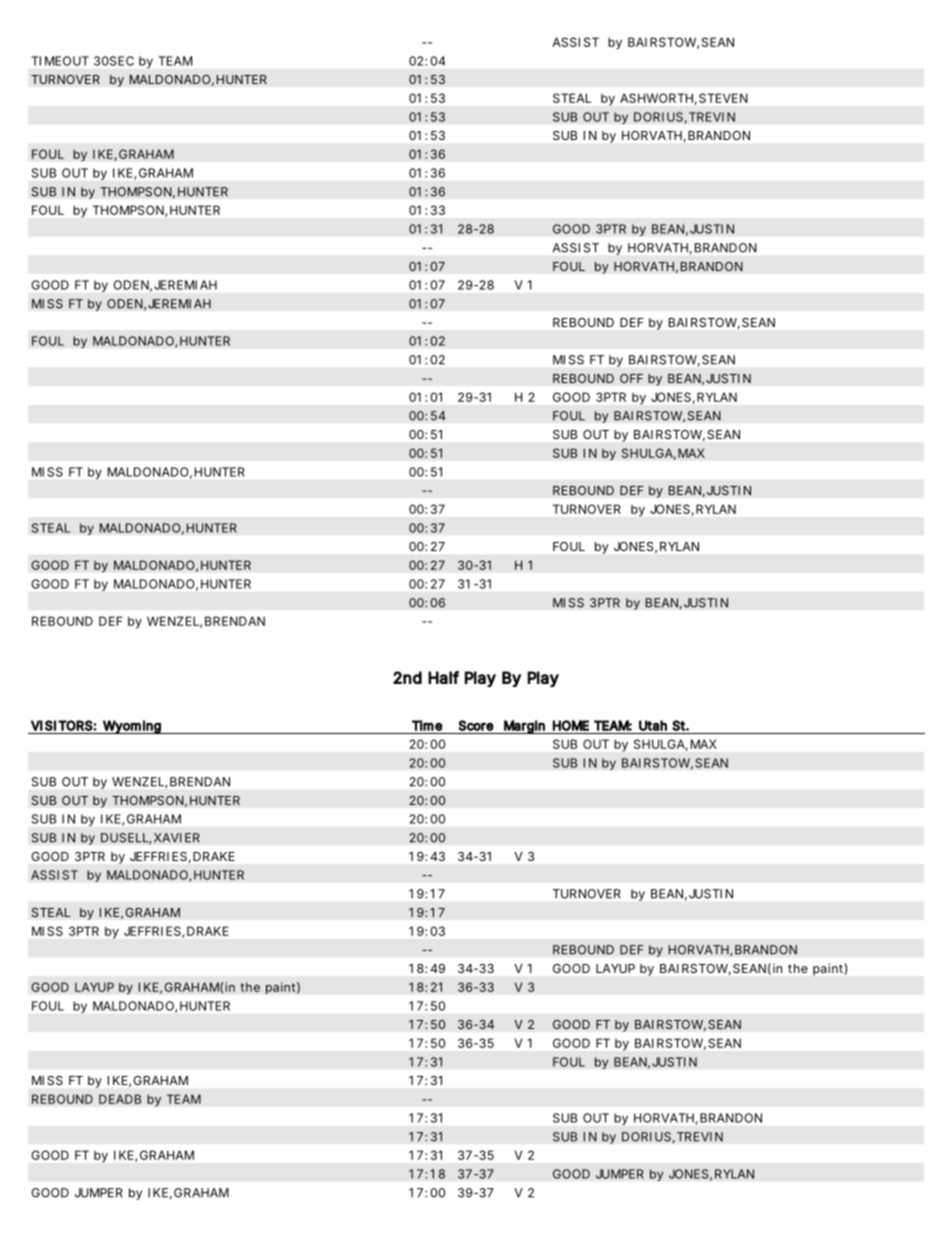 The image size is (952, 1233). Describe the element at coordinates (653, 725) in the screenshot. I see `Utah` at that location.
